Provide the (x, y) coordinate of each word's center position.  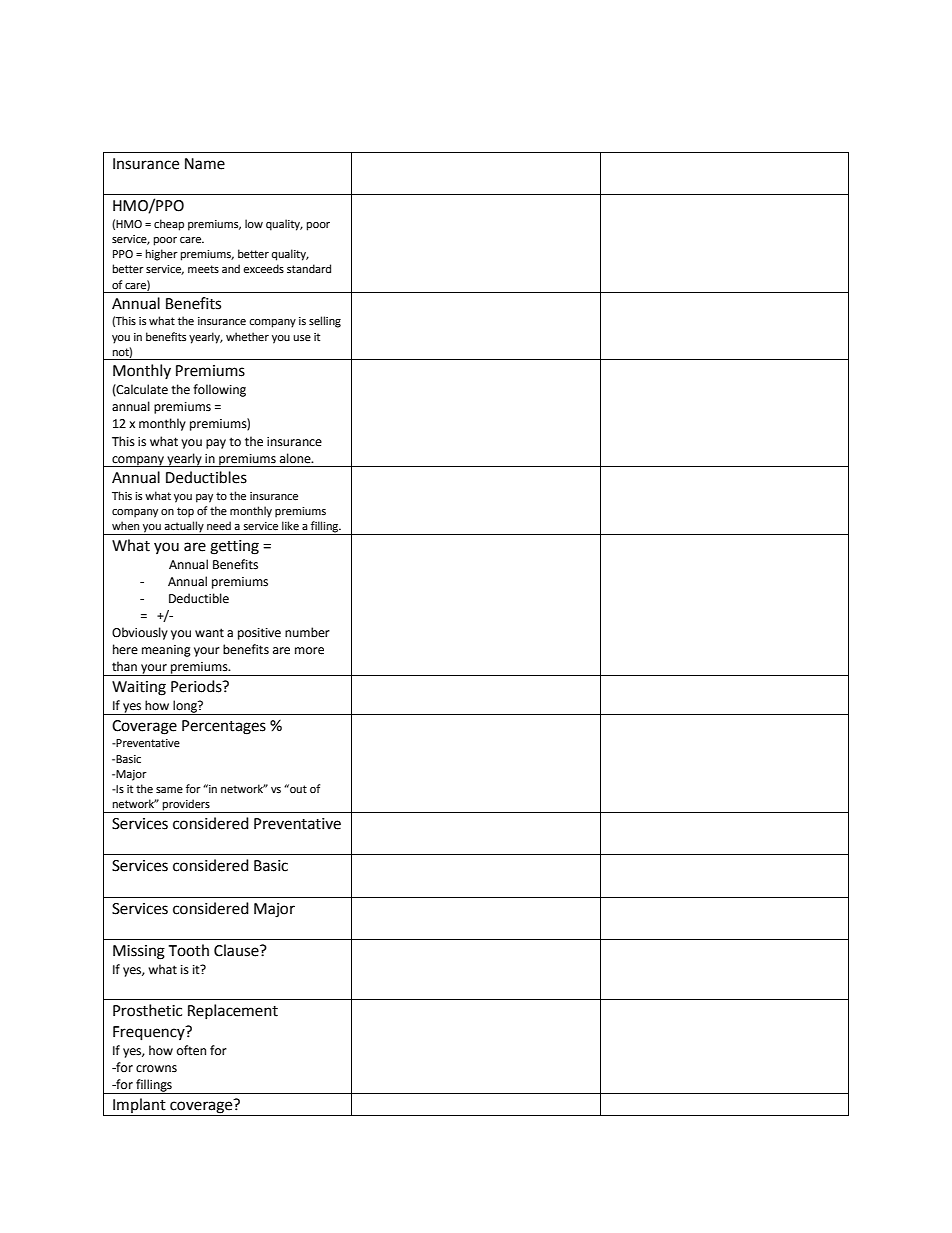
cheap (169, 225)
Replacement (233, 1011)
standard (309, 268)
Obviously (140, 633)
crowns (156, 1069)
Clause (237, 950)
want (209, 633)
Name (205, 164)
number (307, 632)
